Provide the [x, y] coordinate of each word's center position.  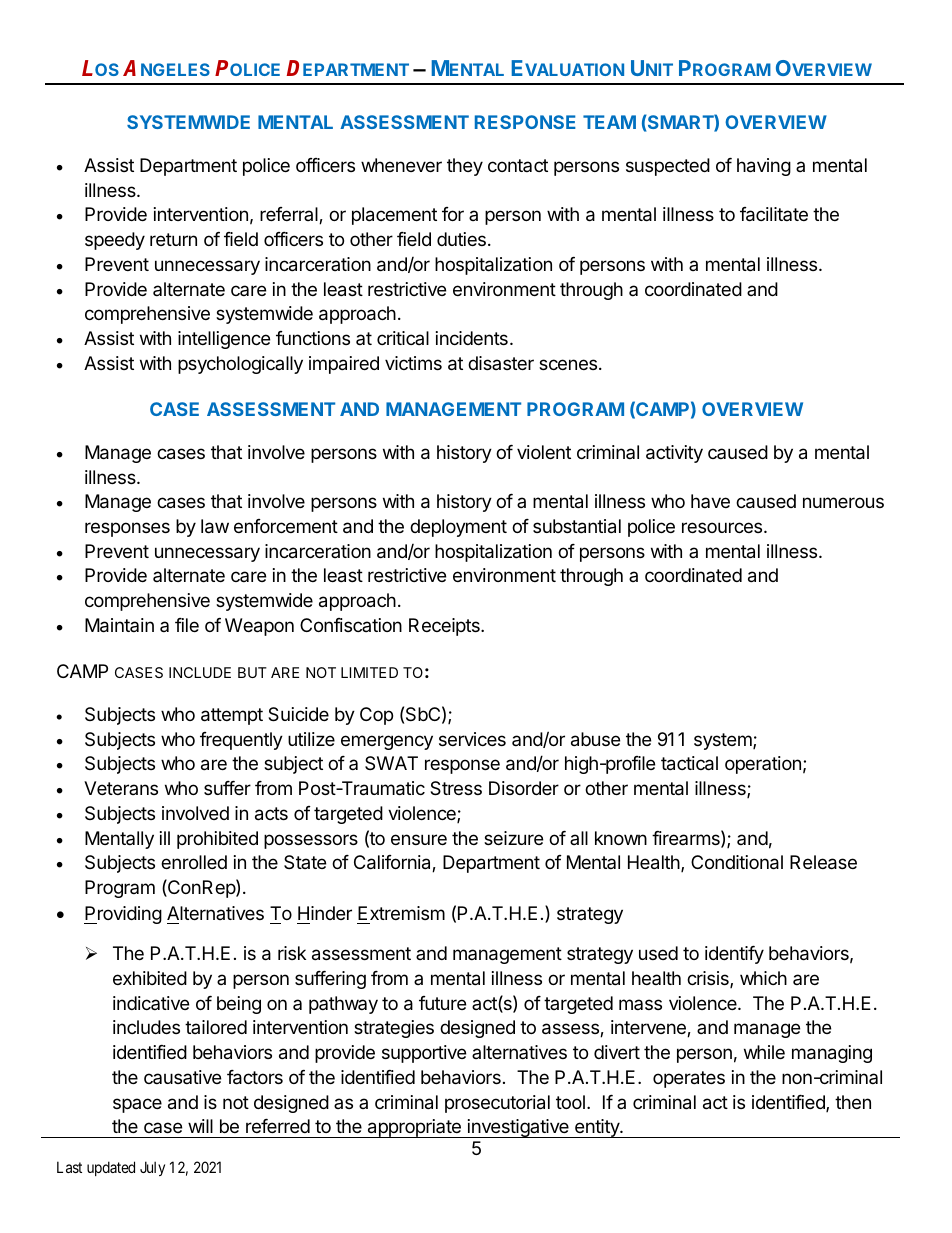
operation [763, 765]
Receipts [445, 627]
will [200, 1126]
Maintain [119, 625]
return [173, 239]
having [764, 167]
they [465, 167]
